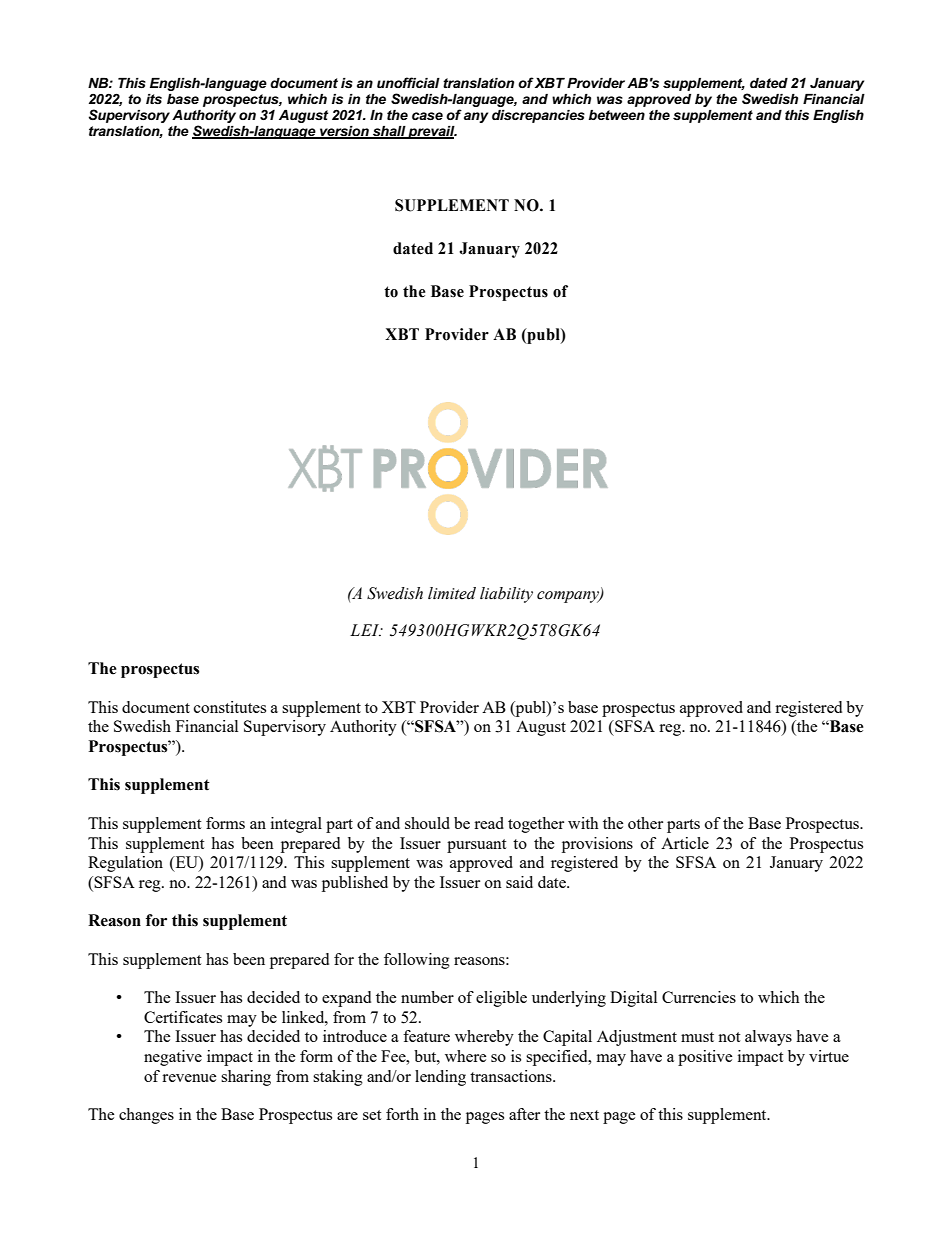 The image size is (952, 1233). I want to click on constitutes, so click(230, 707).
